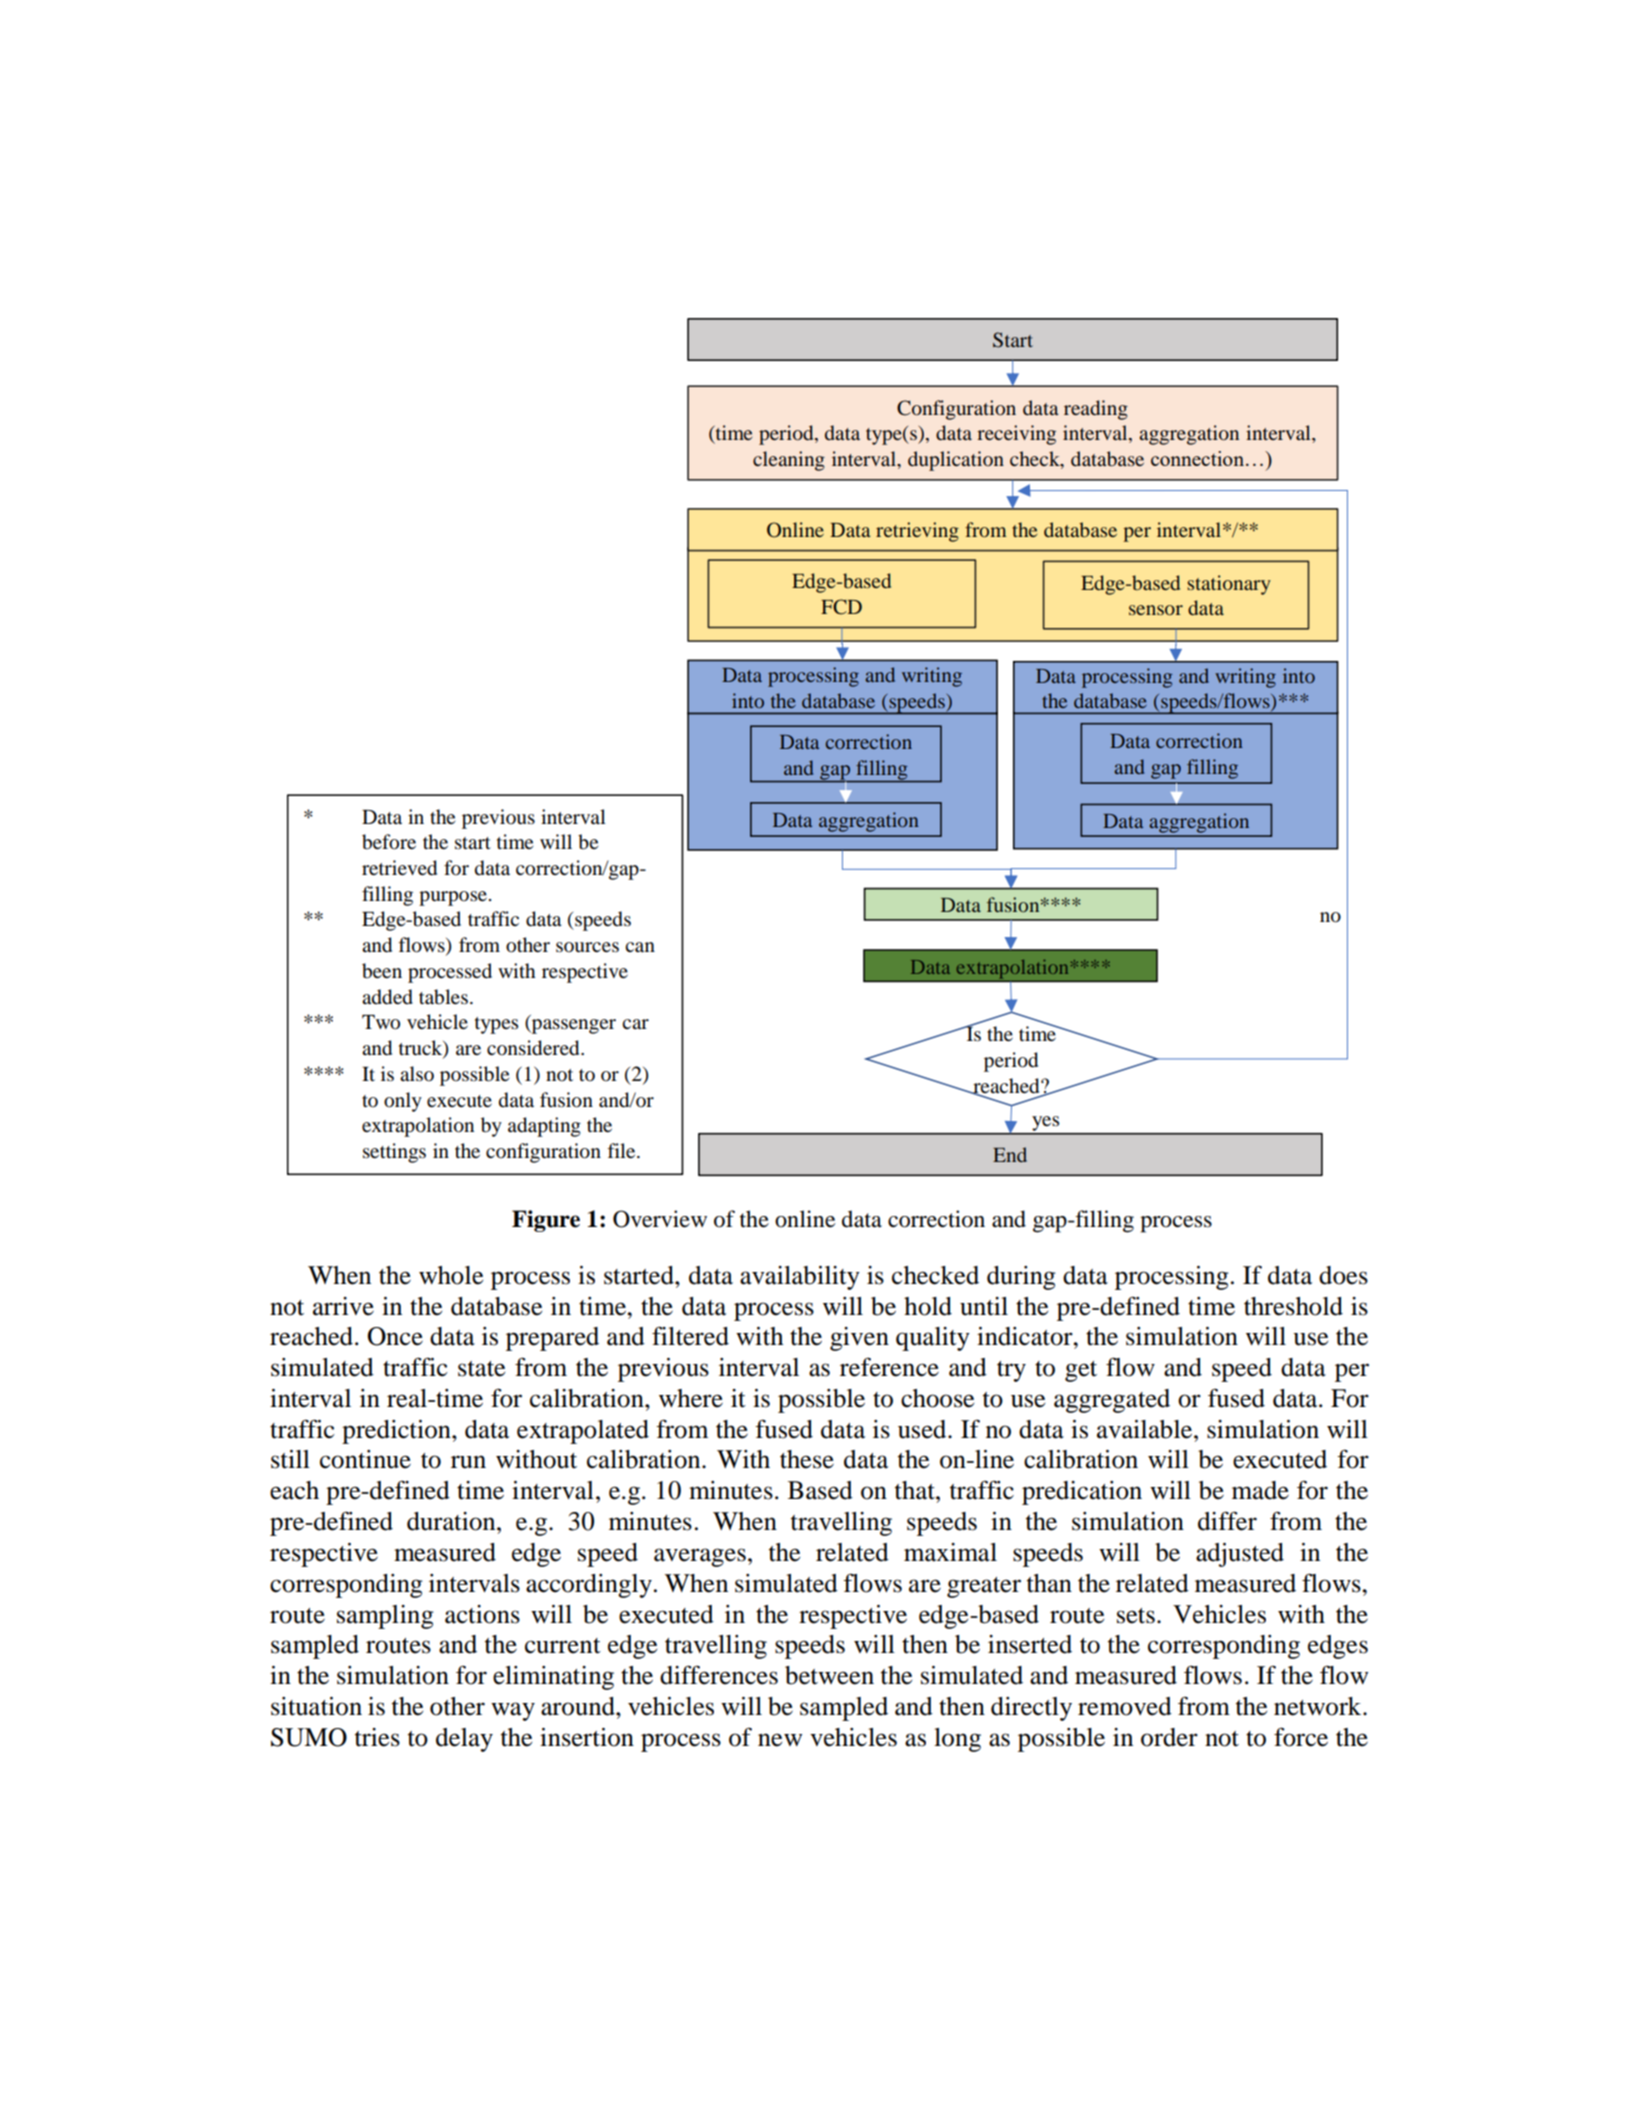 Image resolution: width=1639 pixels, height=2121 pixels. What do you see at coordinates (377, 1737) in the screenshot?
I see `tries` at bounding box center [377, 1737].
